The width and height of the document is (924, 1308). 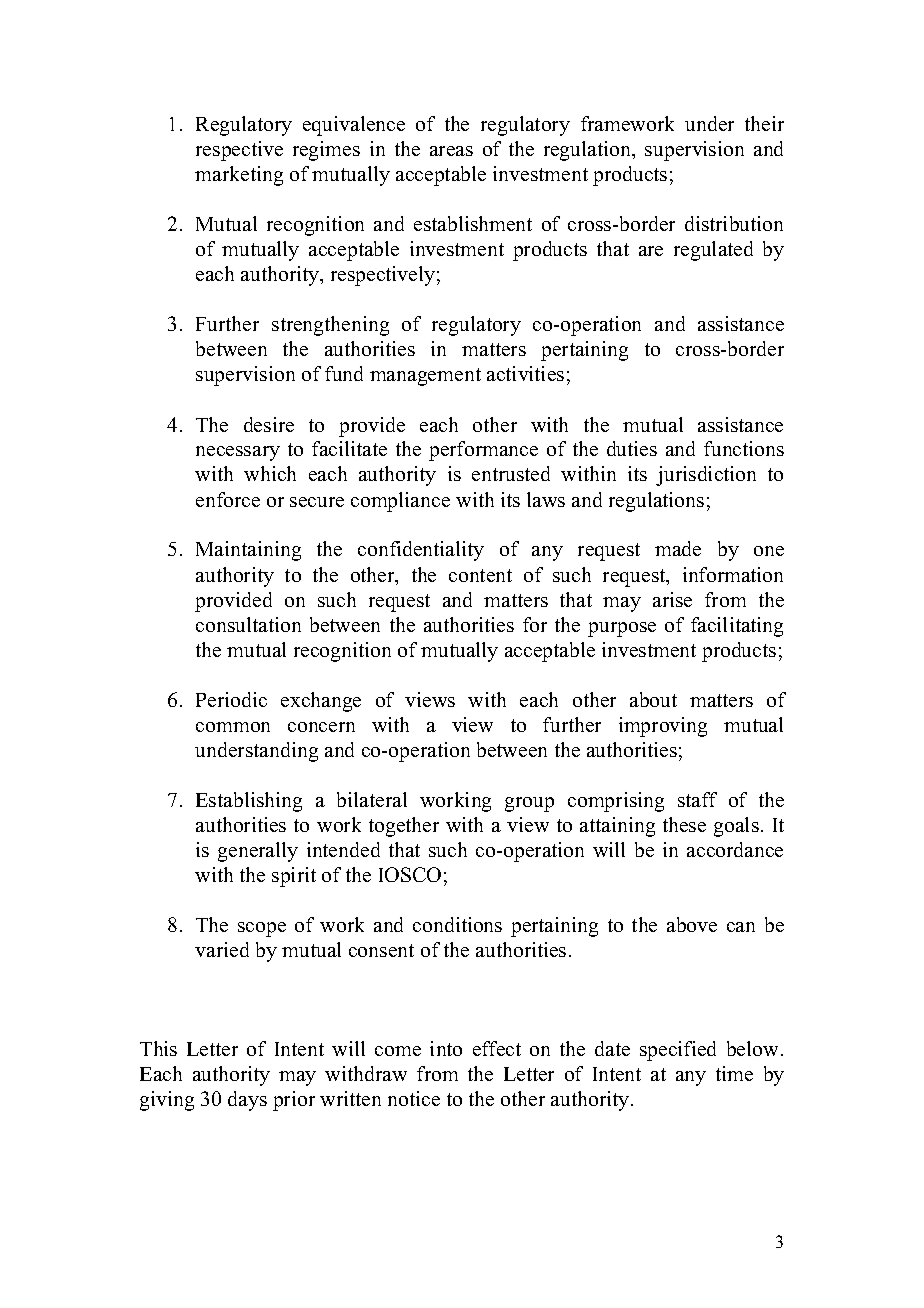 What do you see at coordinates (764, 123) in the document?
I see `their` at bounding box center [764, 123].
